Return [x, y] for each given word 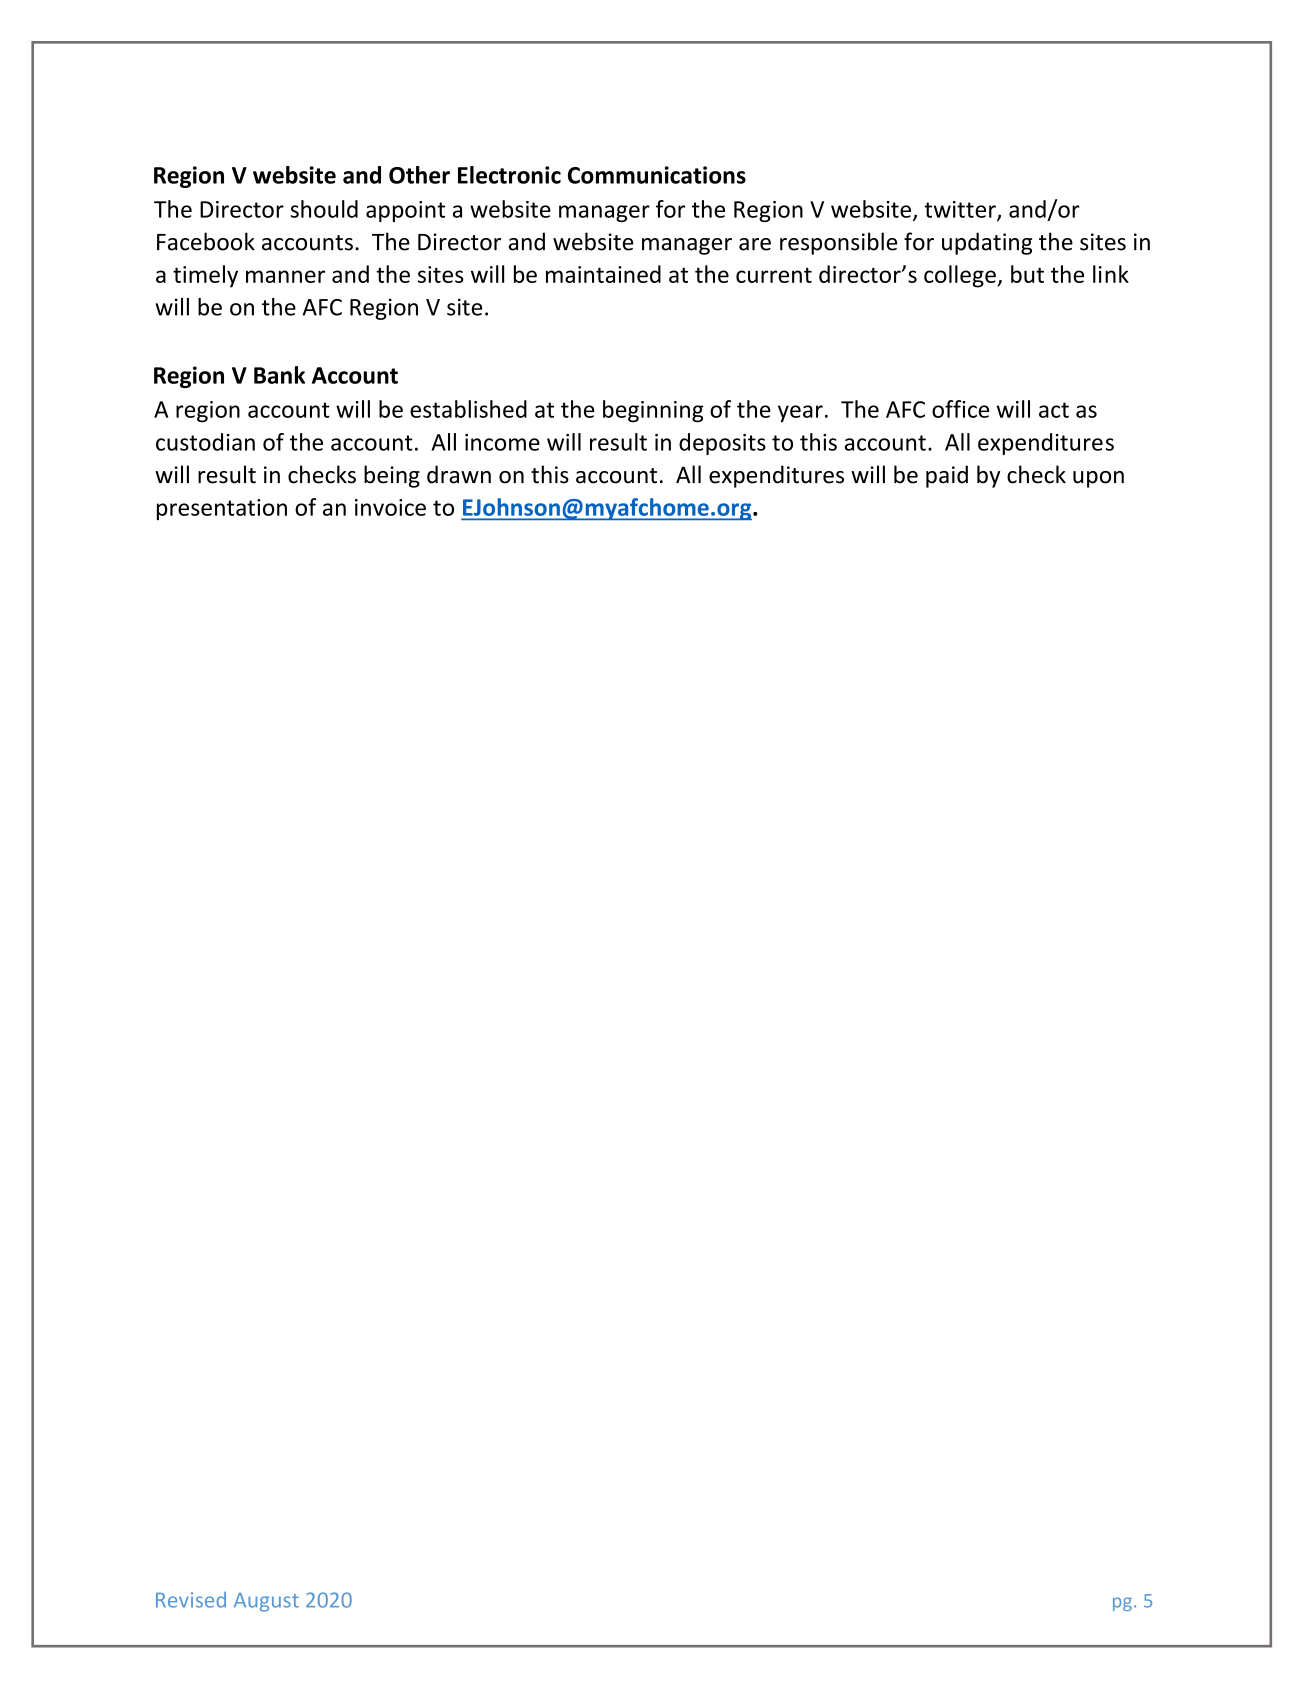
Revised [191, 1600]
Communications [657, 175]
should [324, 209]
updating [987, 243]
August [266, 1602]
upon [1098, 479]
